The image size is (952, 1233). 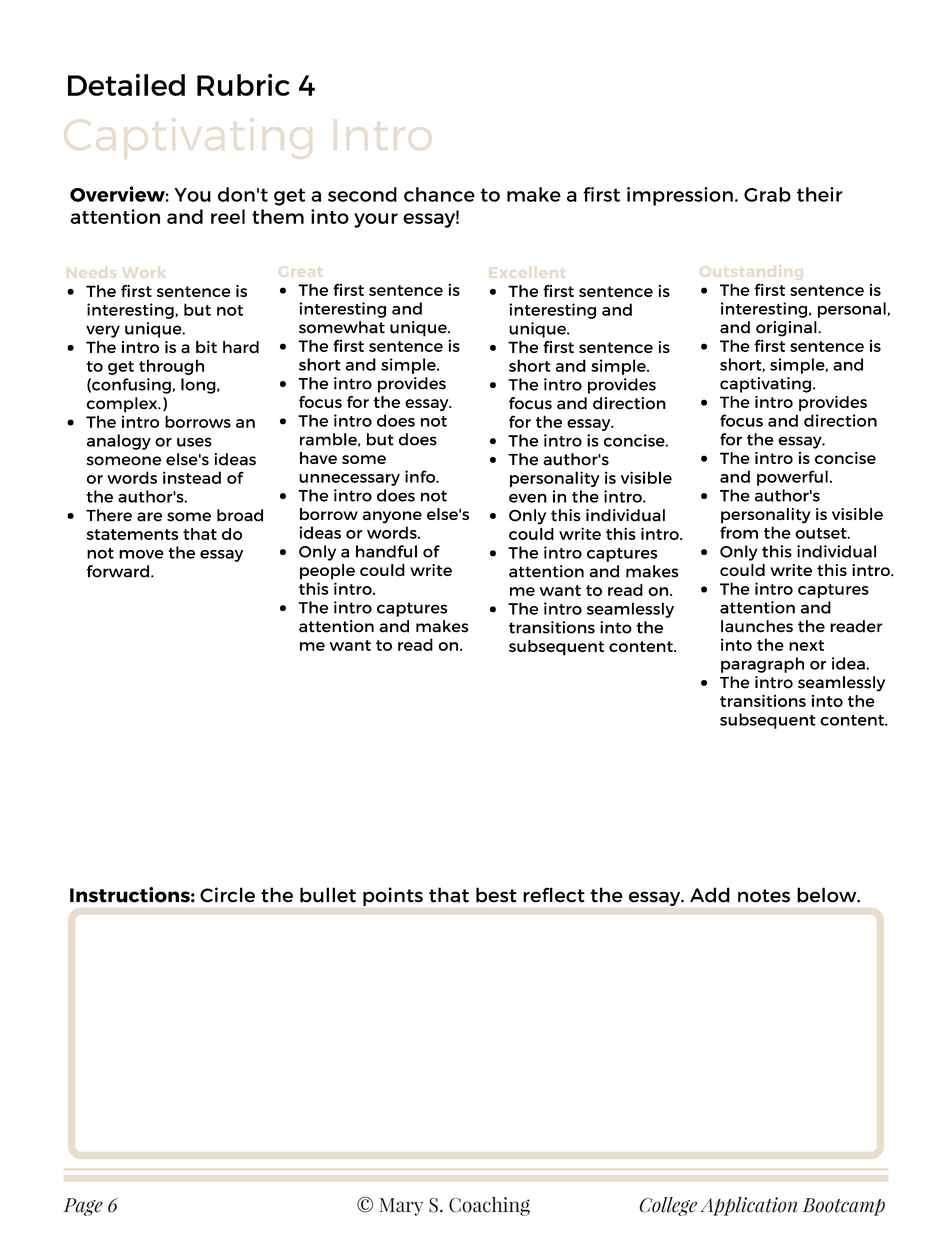 I want to click on Detailed, so click(x=126, y=85).
